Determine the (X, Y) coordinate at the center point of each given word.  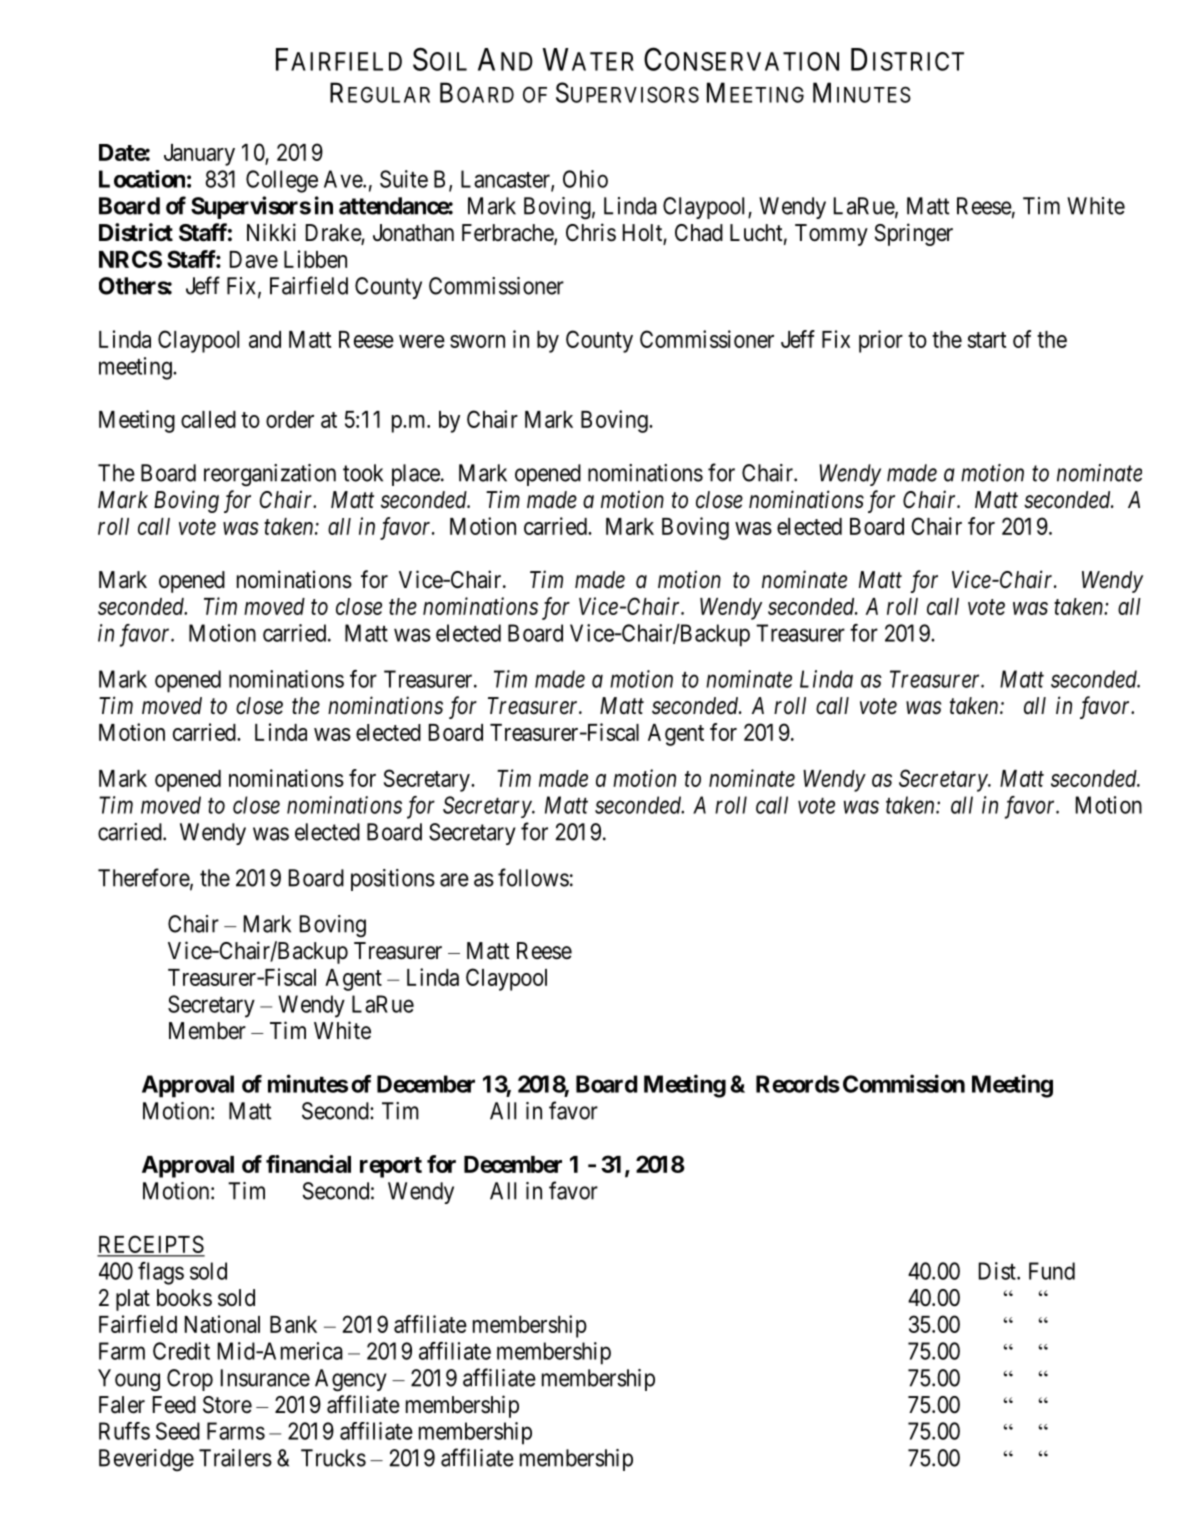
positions (393, 880)
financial (308, 1164)
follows (533, 877)
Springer (914, 234)
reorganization (270, 475)
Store (227, 1405)
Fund (1052, 1271)
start (987, 340)
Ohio (585, 179)
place (416, 475)
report (391, 1167)
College (282, 181)
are (454, 880)
